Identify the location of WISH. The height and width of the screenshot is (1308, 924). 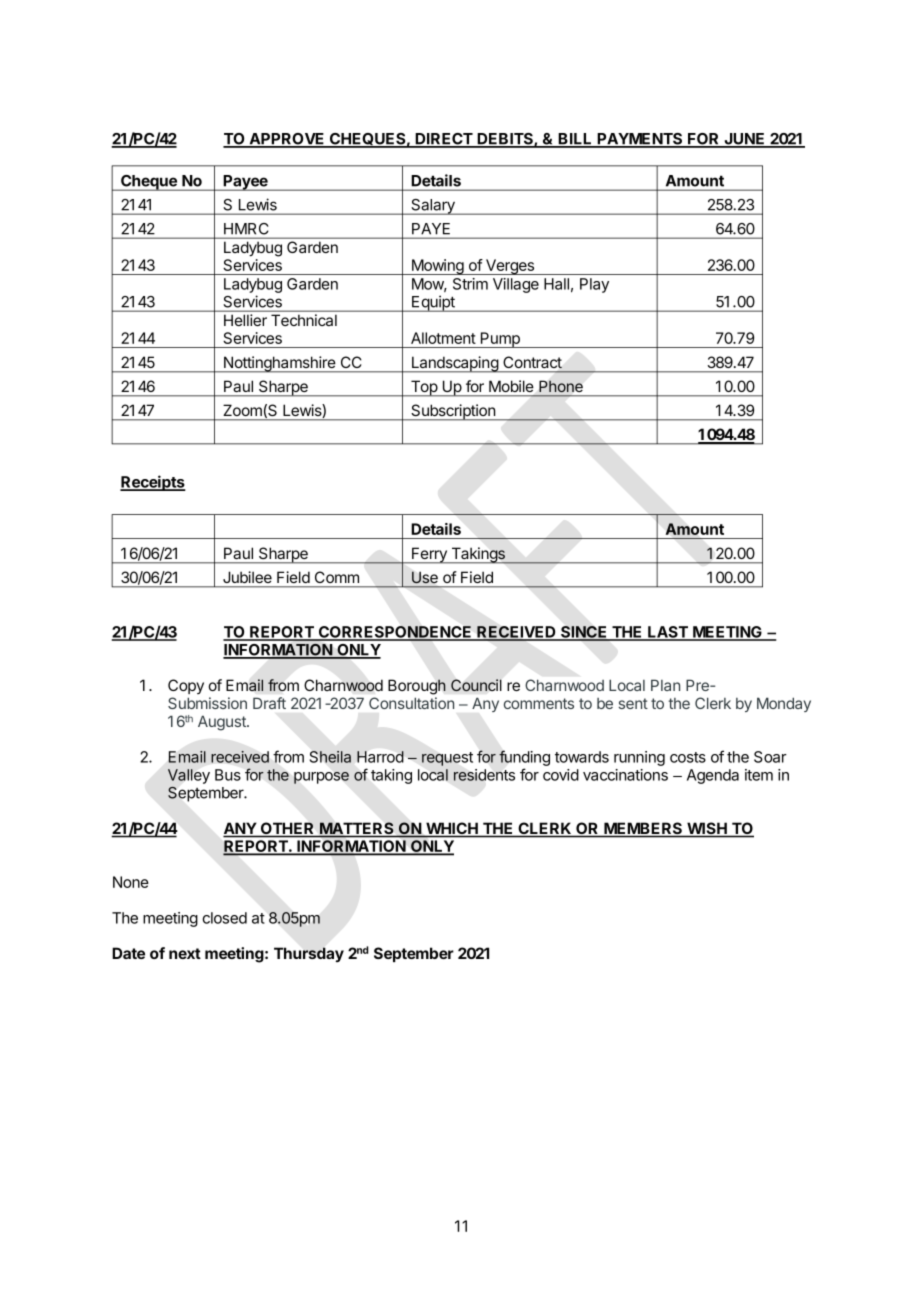
(707, 829).
